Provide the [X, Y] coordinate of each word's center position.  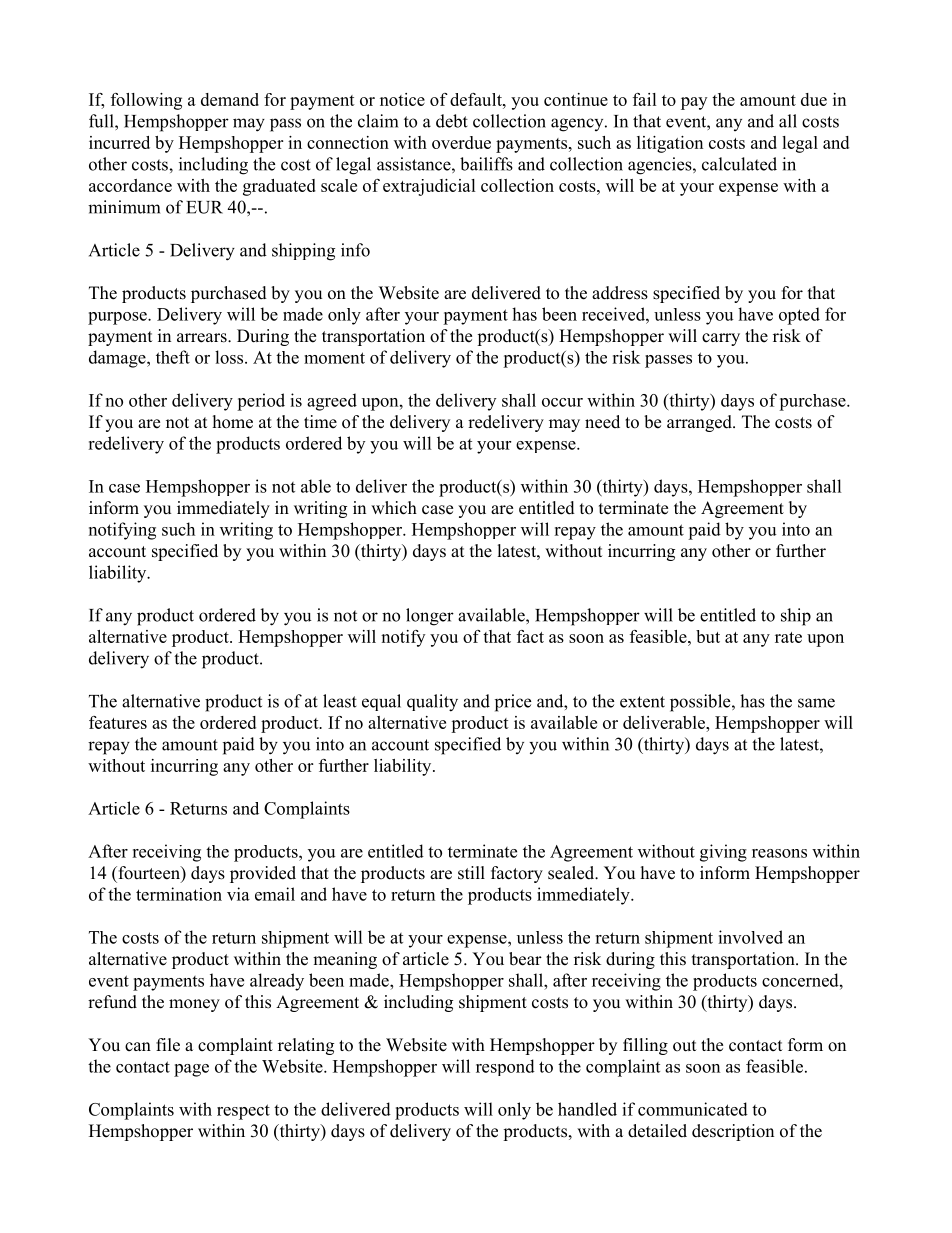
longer [430, 617]
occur [562, 402]
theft [173, 357]
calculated [739, 164]
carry [721, 339]
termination [179, 894]
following [146, 101]
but [708, 636]
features [118, 722]
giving [723, 853]
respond [505, 1067]
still [471, 873]
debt [452, 121]
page [191, 1070]
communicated [693, 1109]
